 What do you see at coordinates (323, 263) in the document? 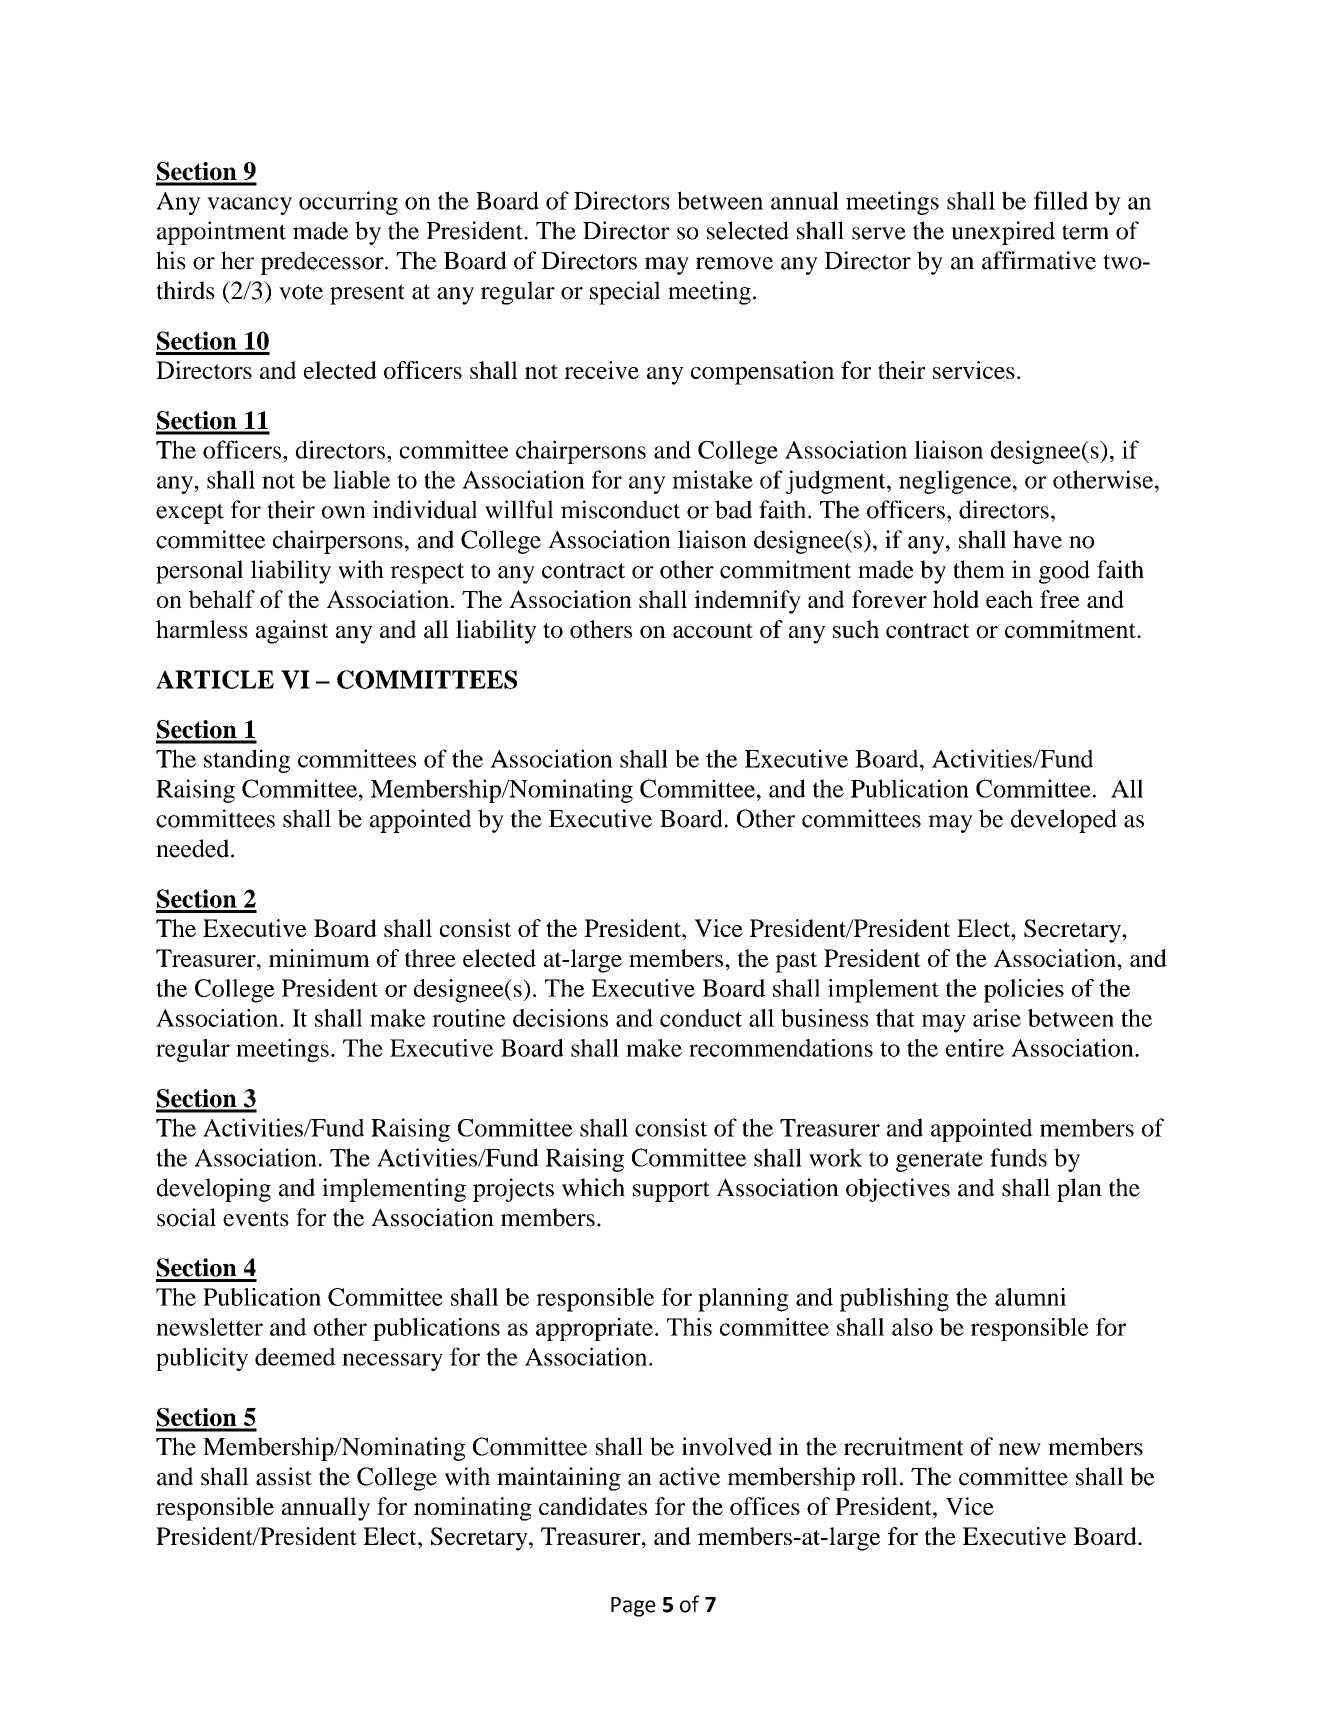
I see `predecessor` at bounding box center [323, 263].
